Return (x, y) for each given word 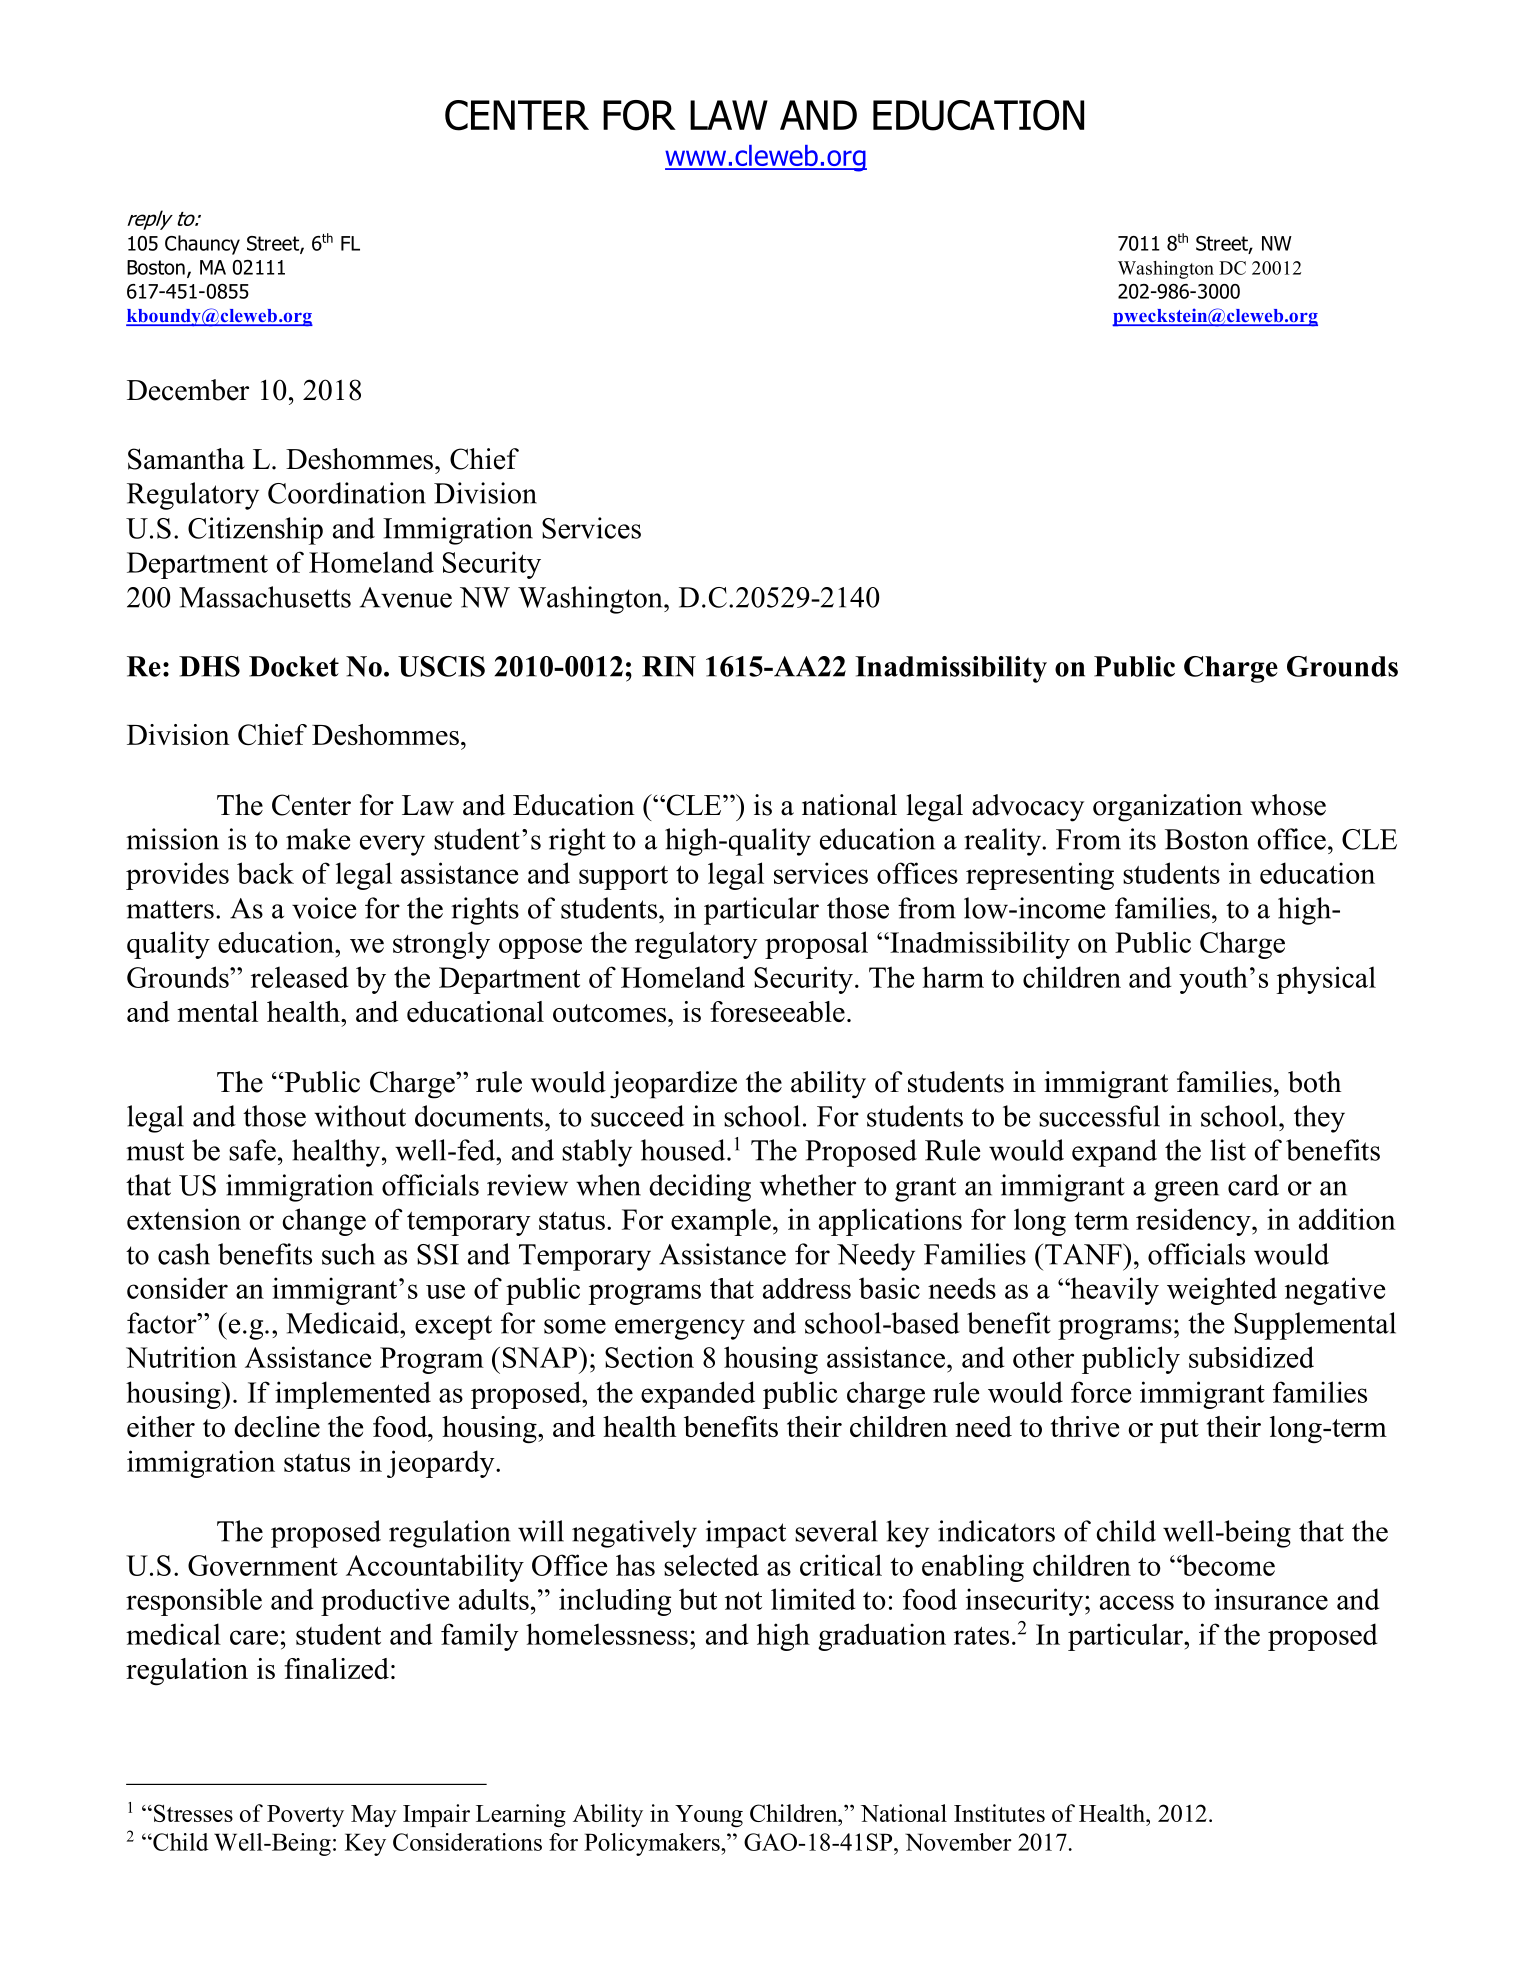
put (1179, 1431)
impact (746, 1534)
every (392, 845)
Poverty (305, 1816)
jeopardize (673, 1085)
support (623, 878)
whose (1288, 805)
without (360, 1116)
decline (277, 1426)
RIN (669, 666)
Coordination (347, 493)
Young (709, 1816)
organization (1168, 808)
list (1228, 1150)
